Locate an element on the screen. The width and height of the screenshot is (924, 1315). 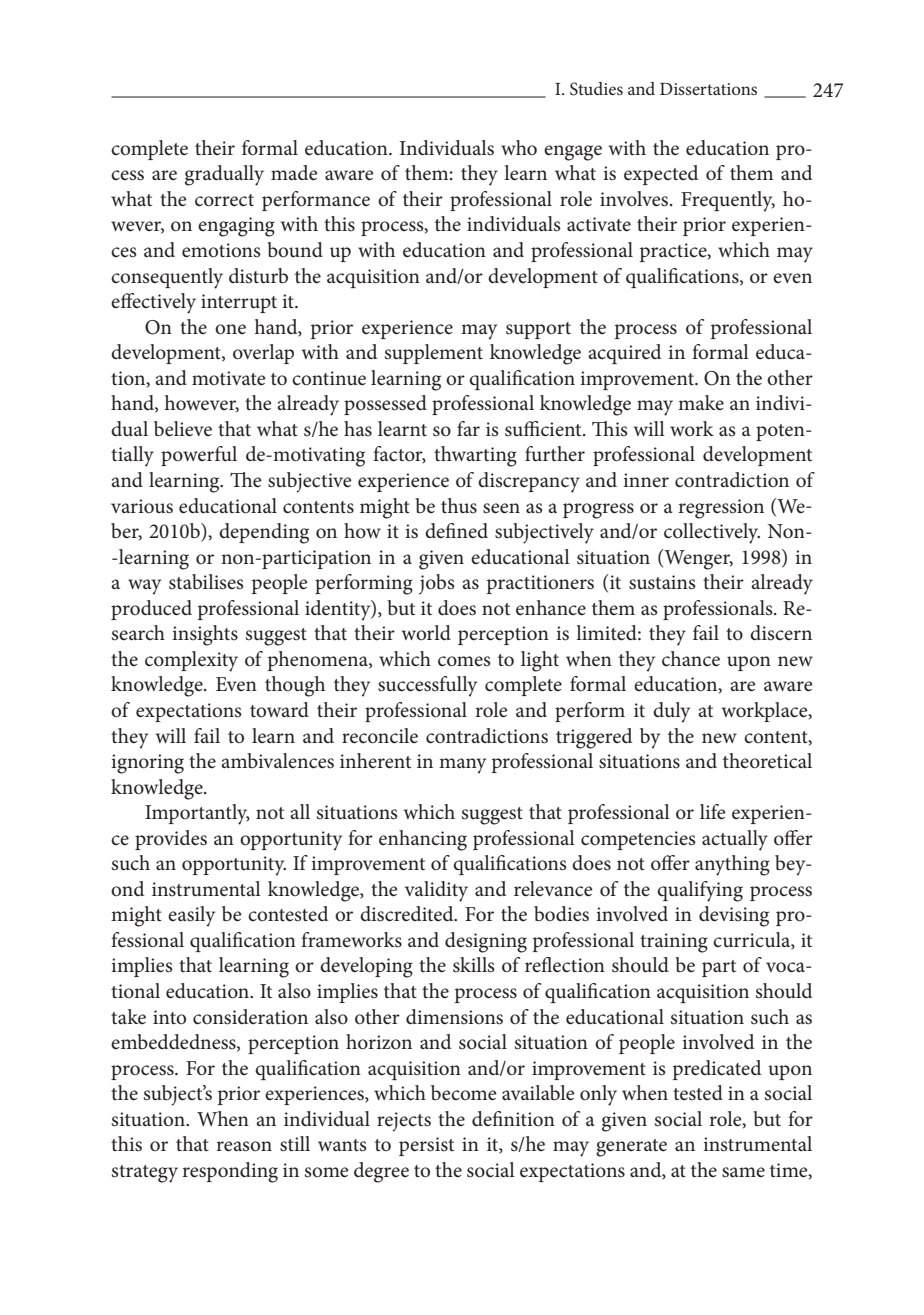
training is located at coordinates (674, 943).
